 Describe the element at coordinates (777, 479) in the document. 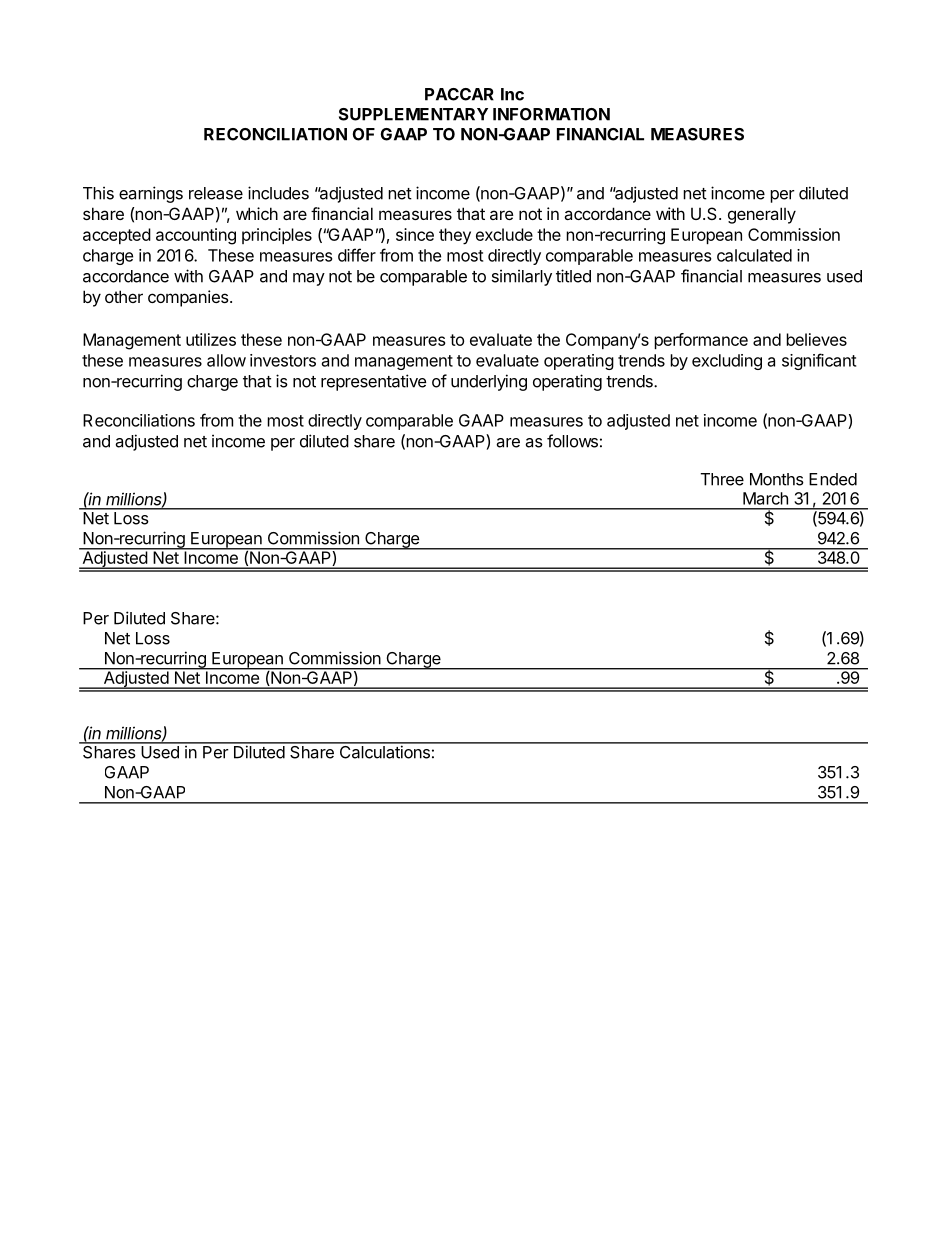

I see `Months` at that location.
